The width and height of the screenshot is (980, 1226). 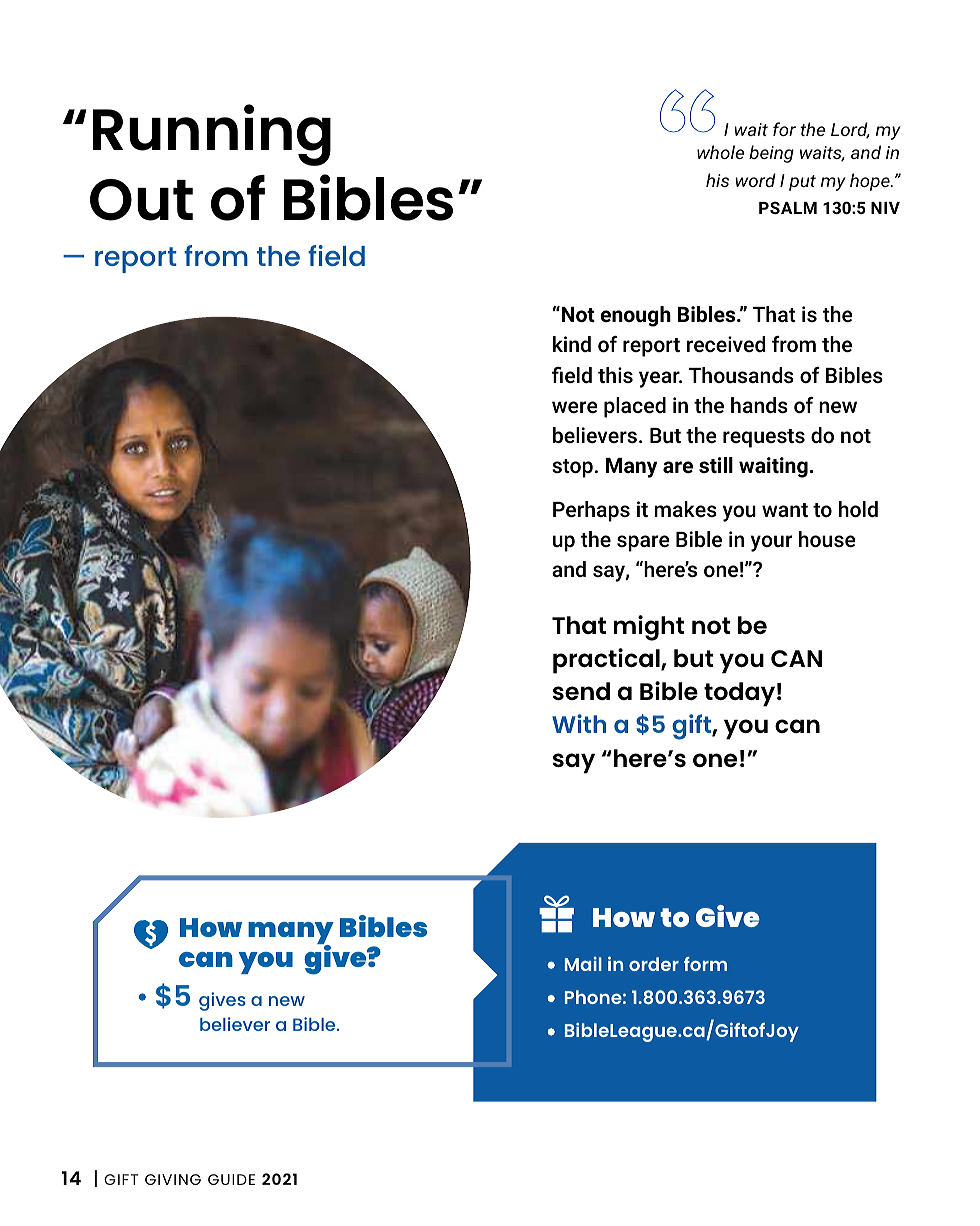 I want to click on being, so click(x=771, y=154).
